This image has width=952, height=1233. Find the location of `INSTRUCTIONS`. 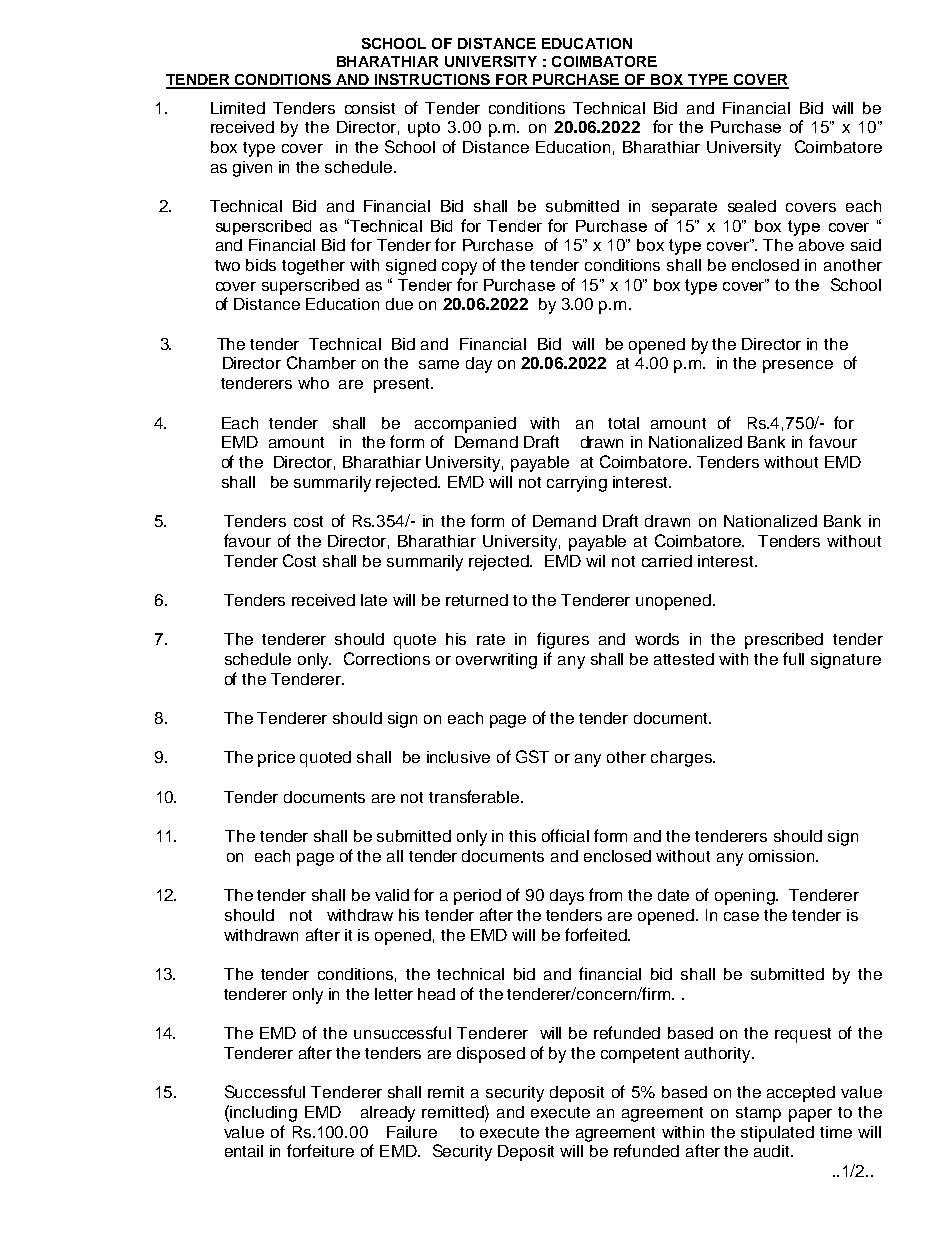

INSTRUCTIONS is located at coordinates (433, 81).
